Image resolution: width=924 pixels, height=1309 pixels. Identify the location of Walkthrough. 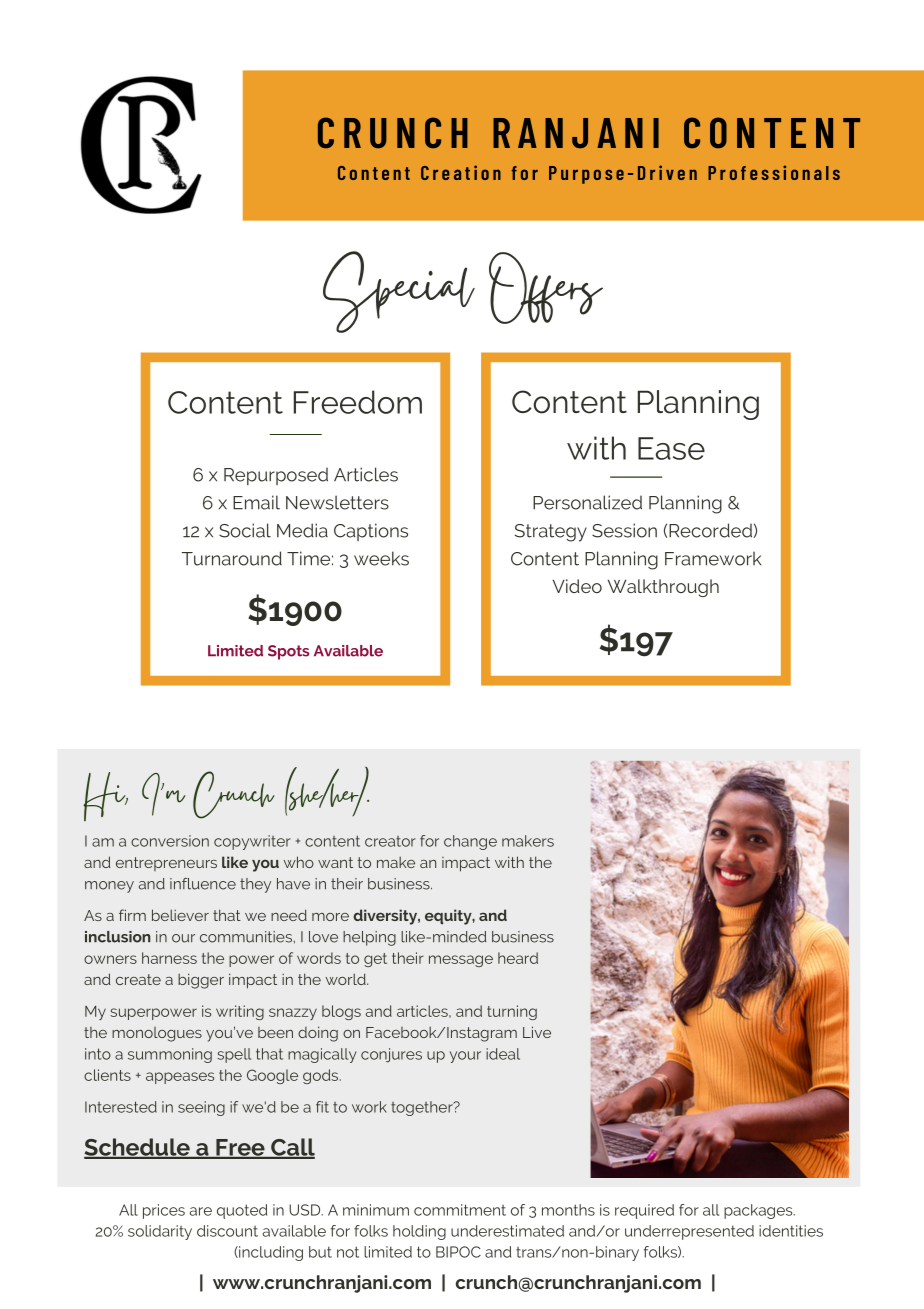
(663, 588).
